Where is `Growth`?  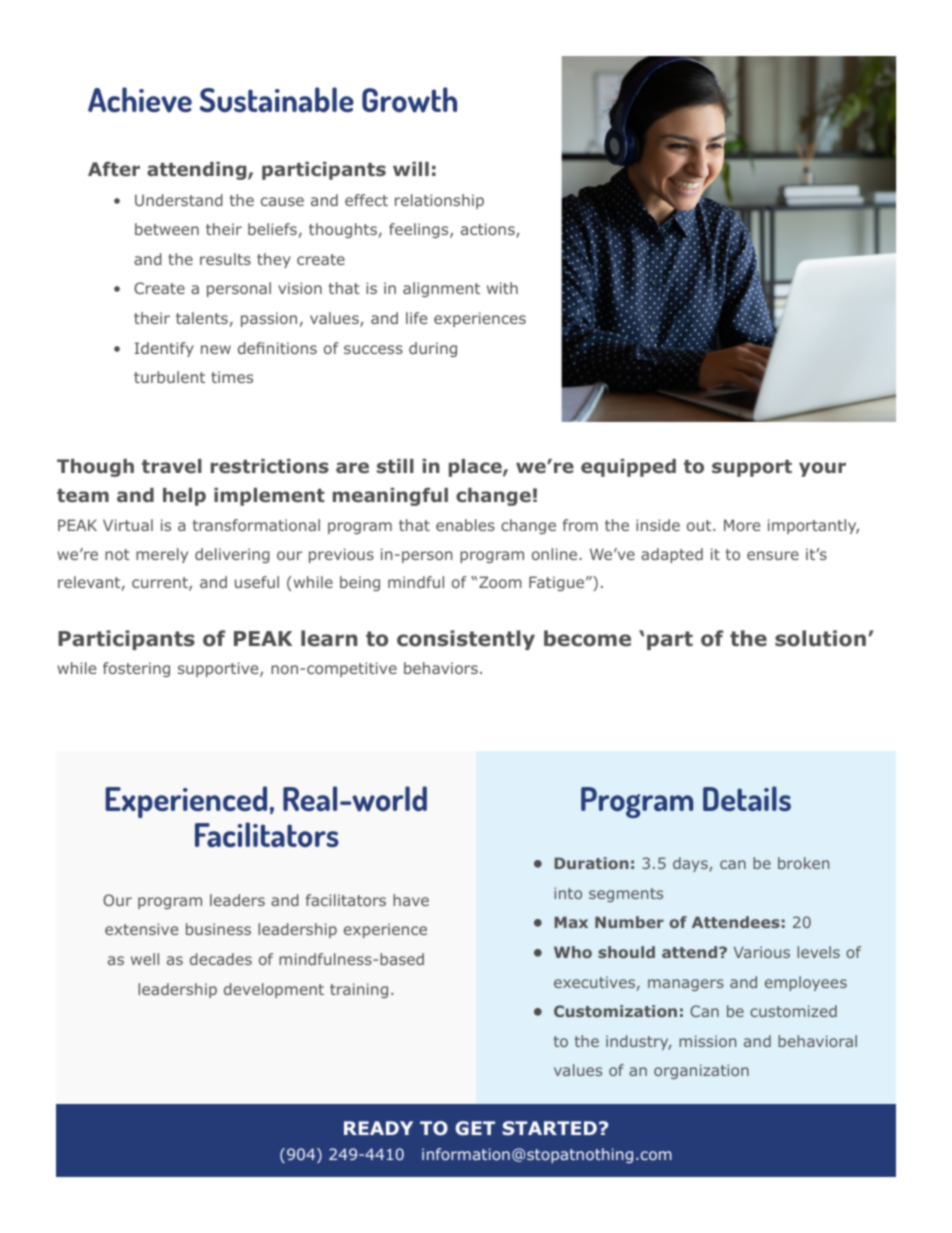 Growth is located at coordinates (409, 100).
